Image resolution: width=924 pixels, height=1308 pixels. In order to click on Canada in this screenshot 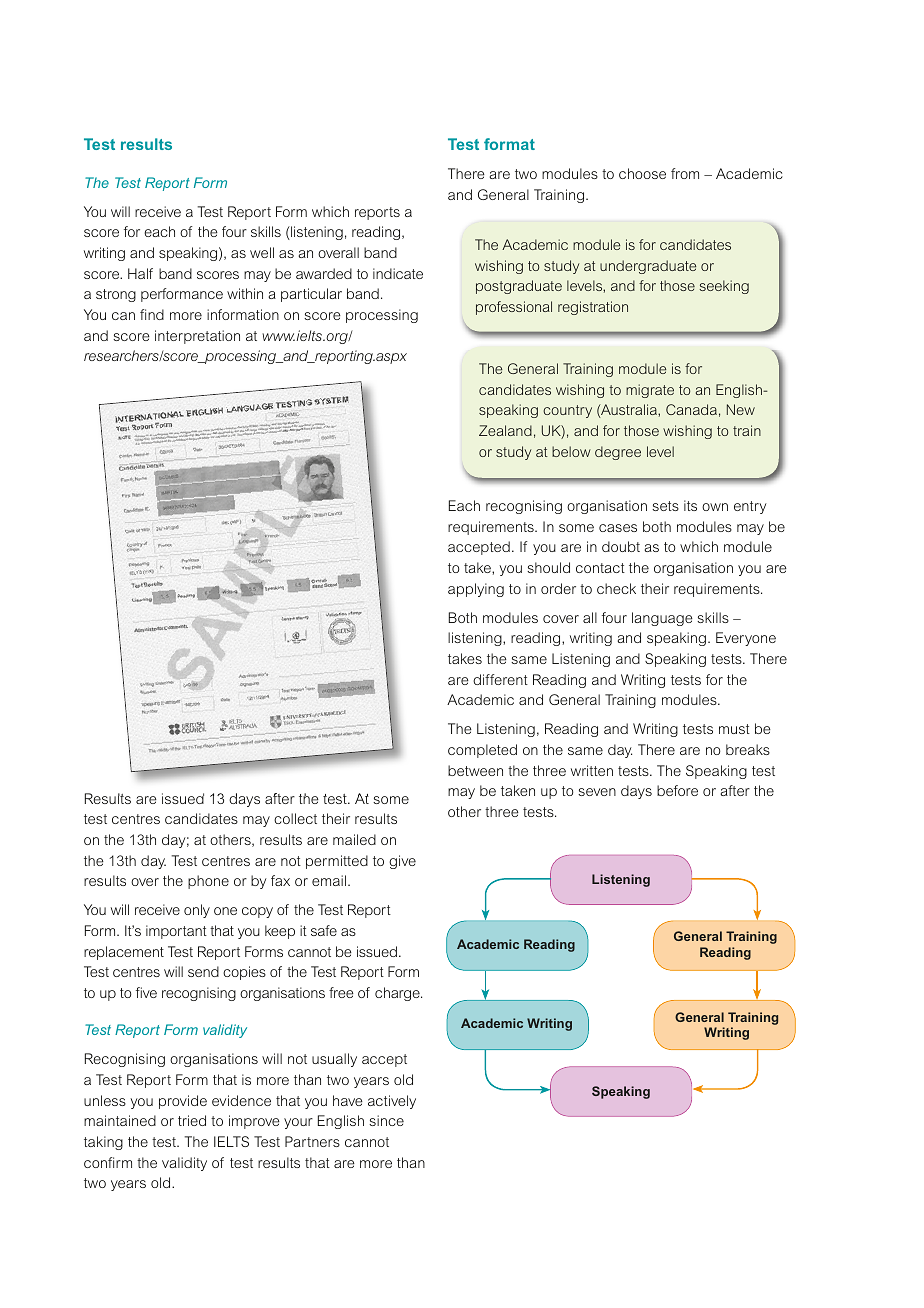, I will do `click(691, 409)`.
